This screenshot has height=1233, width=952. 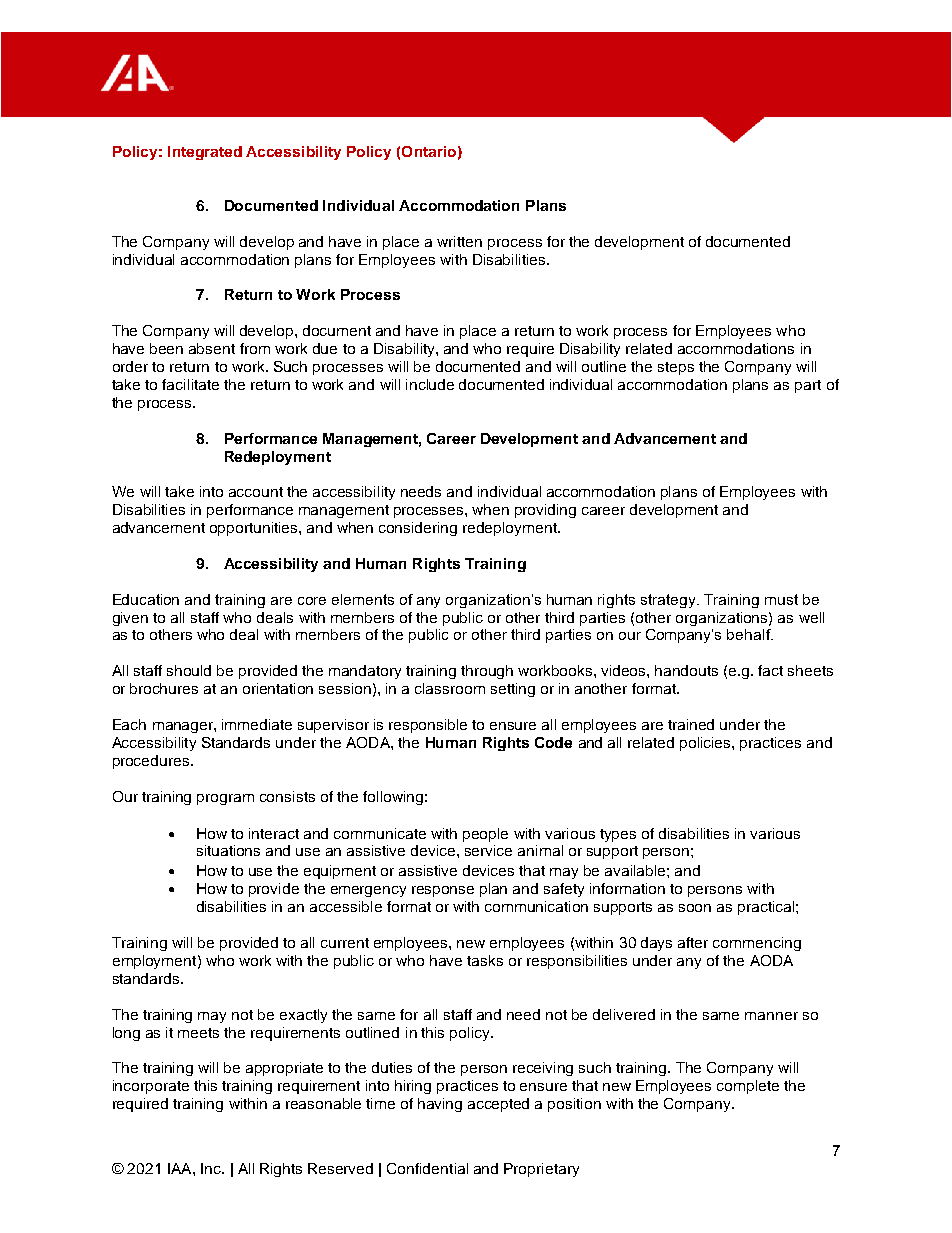 What do you see at coordinates (228, 850) in the screenshot?
I see `situations` at bounding box center [228, 850].
